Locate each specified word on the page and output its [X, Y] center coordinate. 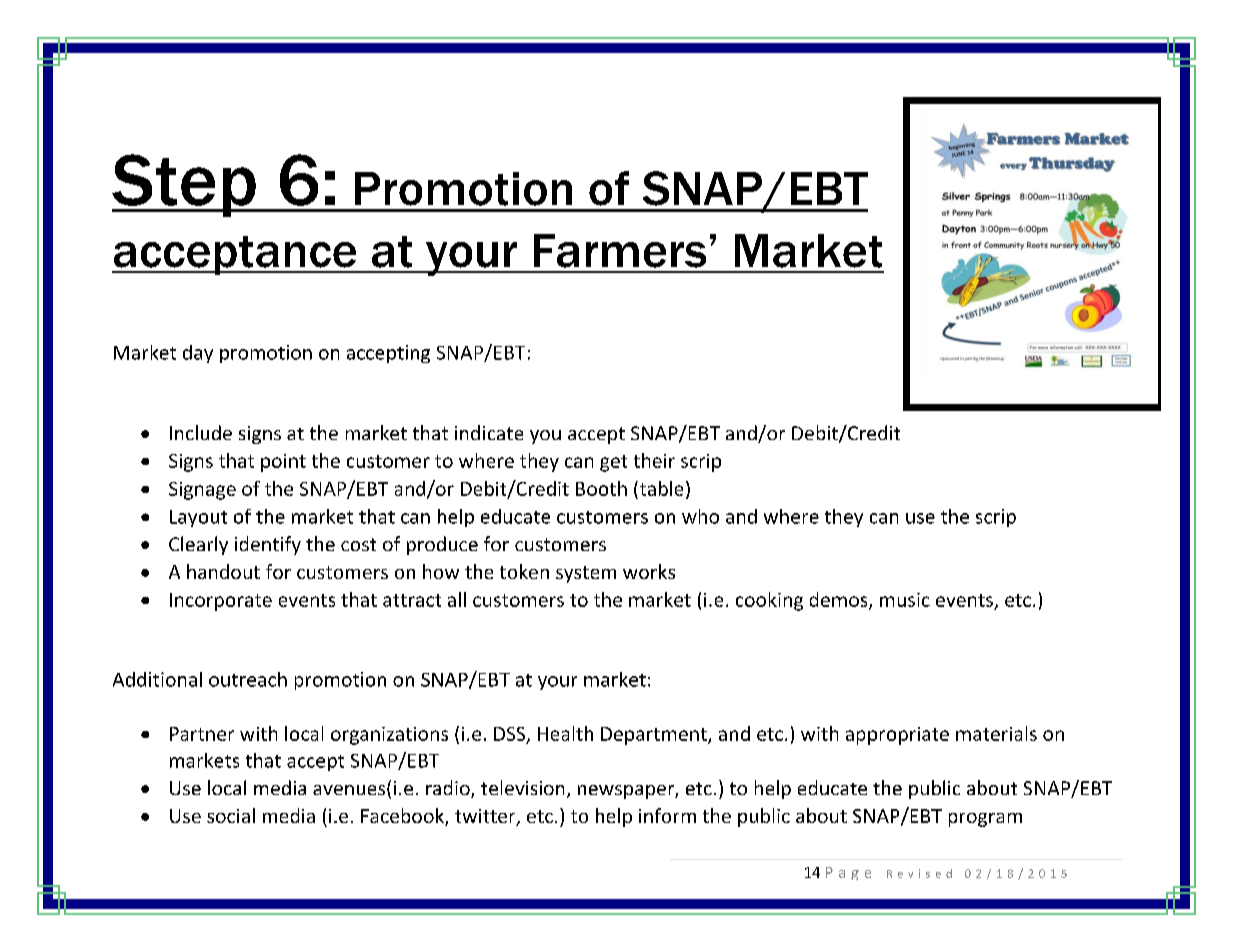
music [905, 600]
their [654, 460]
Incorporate [221, 602]
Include [201, 432]
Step [185, 185]
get [613, 463]
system [586, 574]
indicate [489, 432]
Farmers [620, 251]
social [231, 815]
